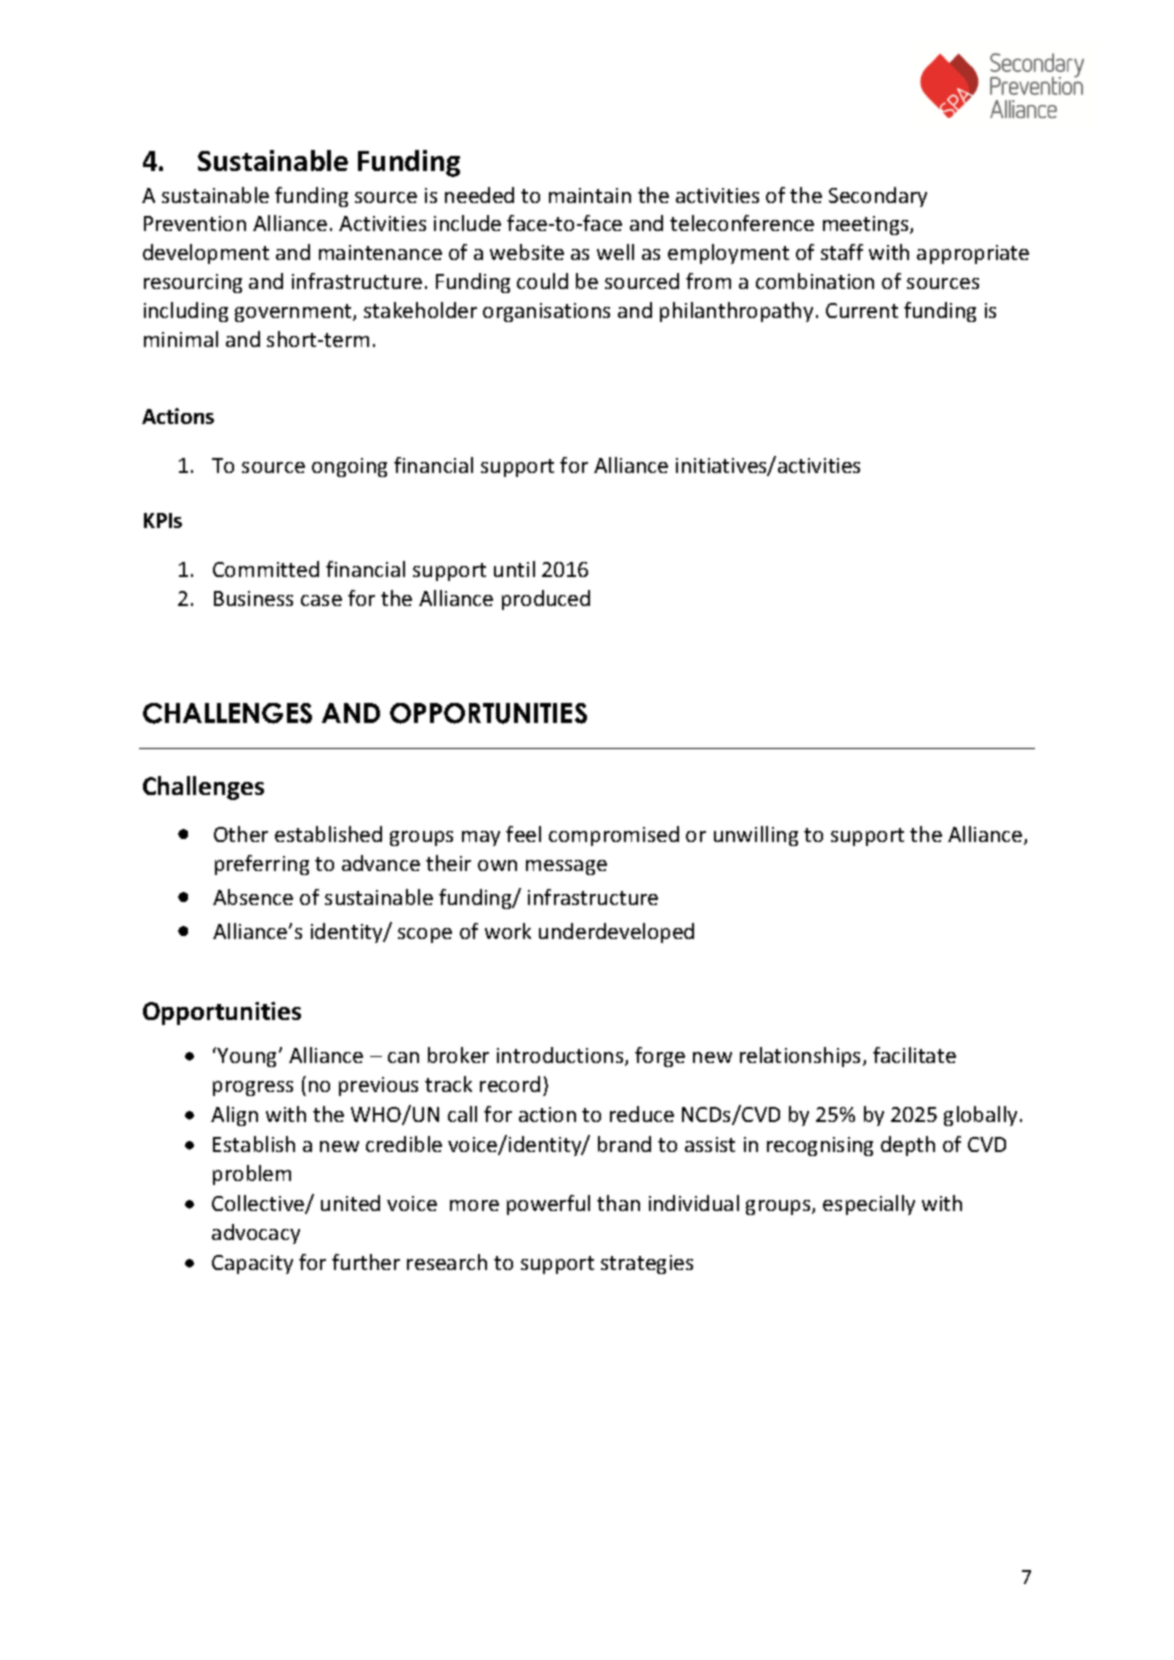 This screenshot has height=1660, width=1174. I want to click on Current, so click(862, 310).
